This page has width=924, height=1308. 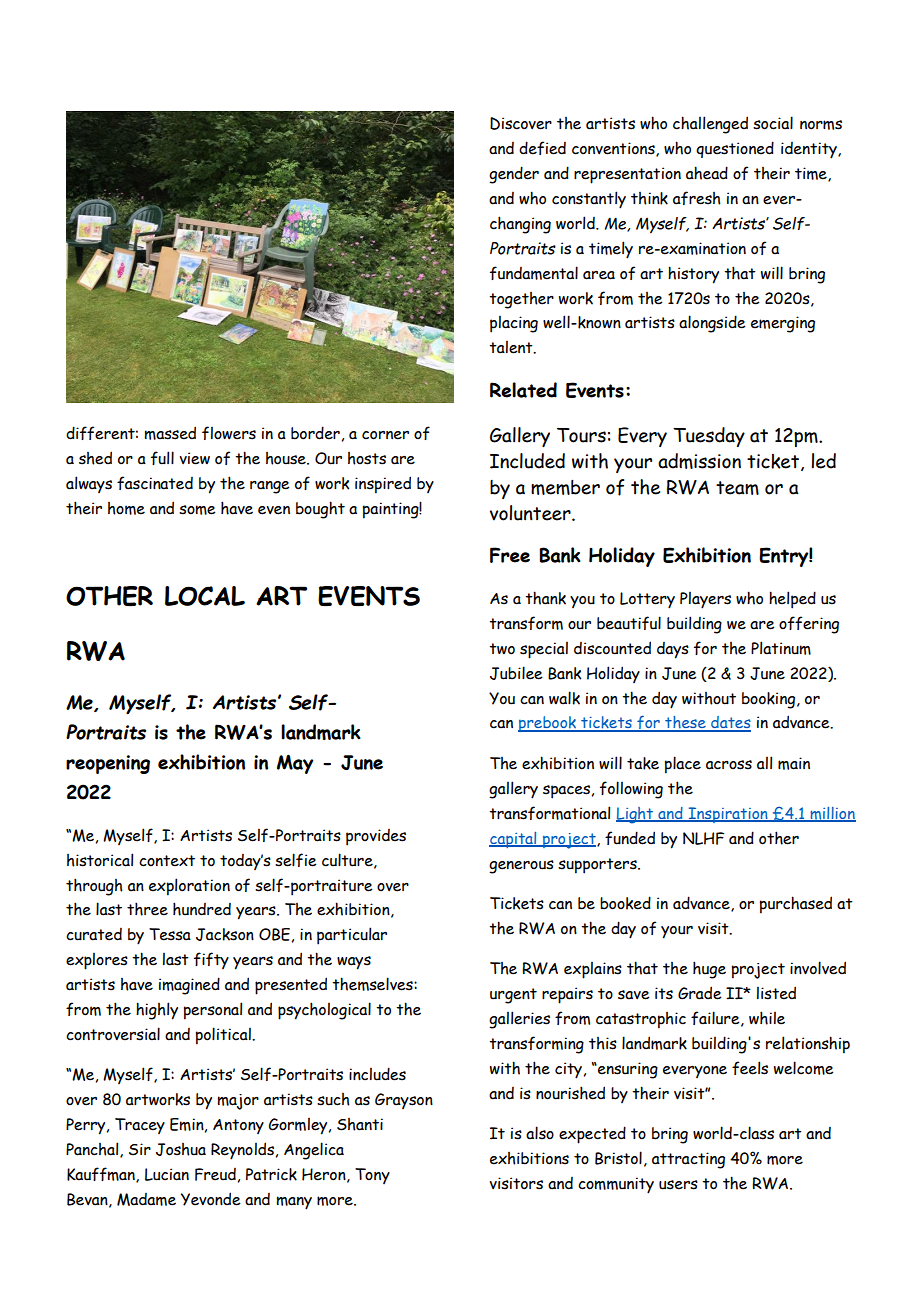 What do you see at coordinates (521, 867) in the page?
I see `generous` at bounding box center [521, 867].
